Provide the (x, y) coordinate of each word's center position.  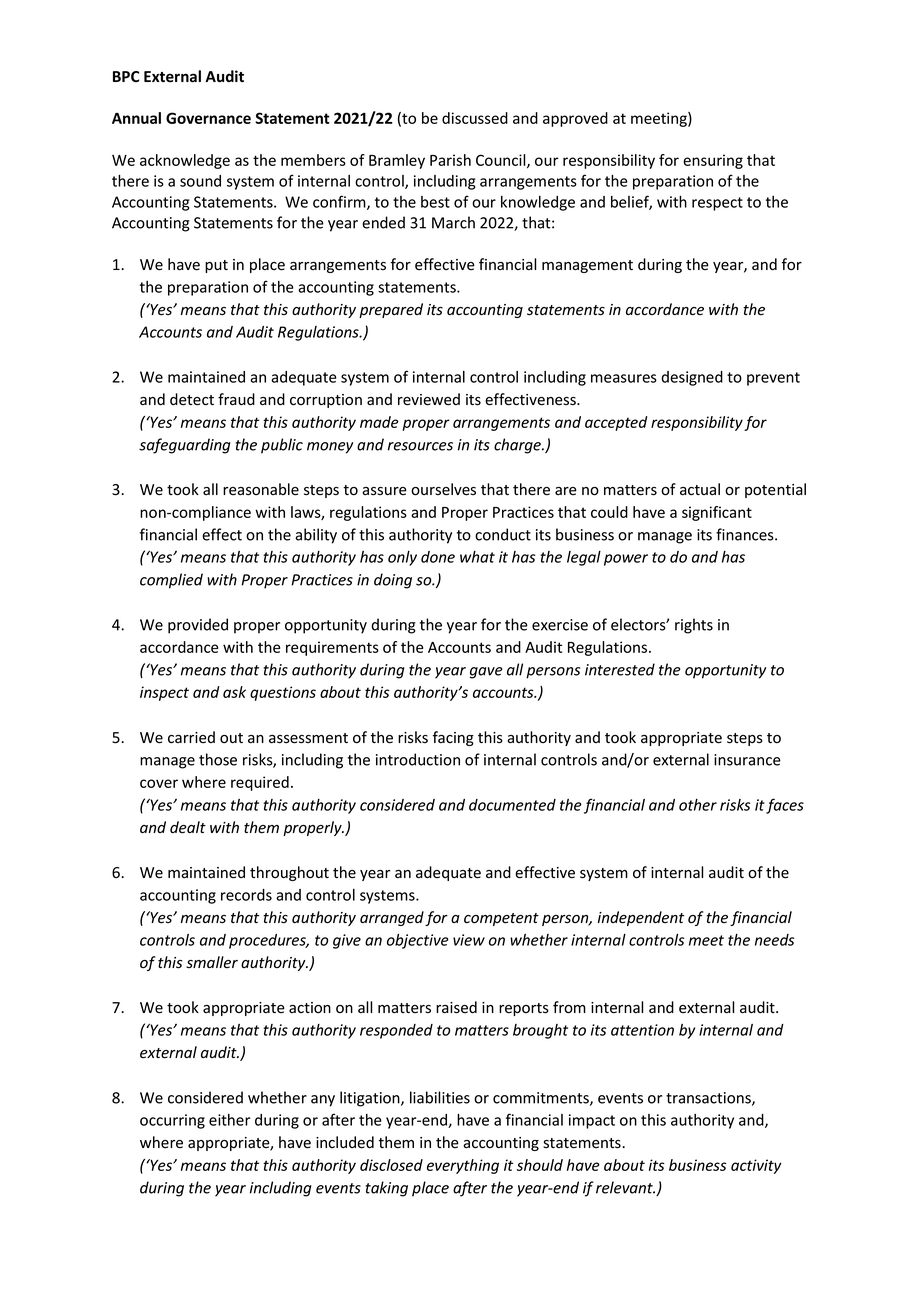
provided (198, 626)
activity (756, 1166)
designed (692, 378)
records (246, 895)
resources (420, 446)
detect (192, 399)
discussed (475, 118)
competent (501, 919)
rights (694, 626)
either (229, 1120)
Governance (208, 118)
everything (463, 1166)
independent (641, 918)
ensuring (713, 161)
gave (486, 673)
